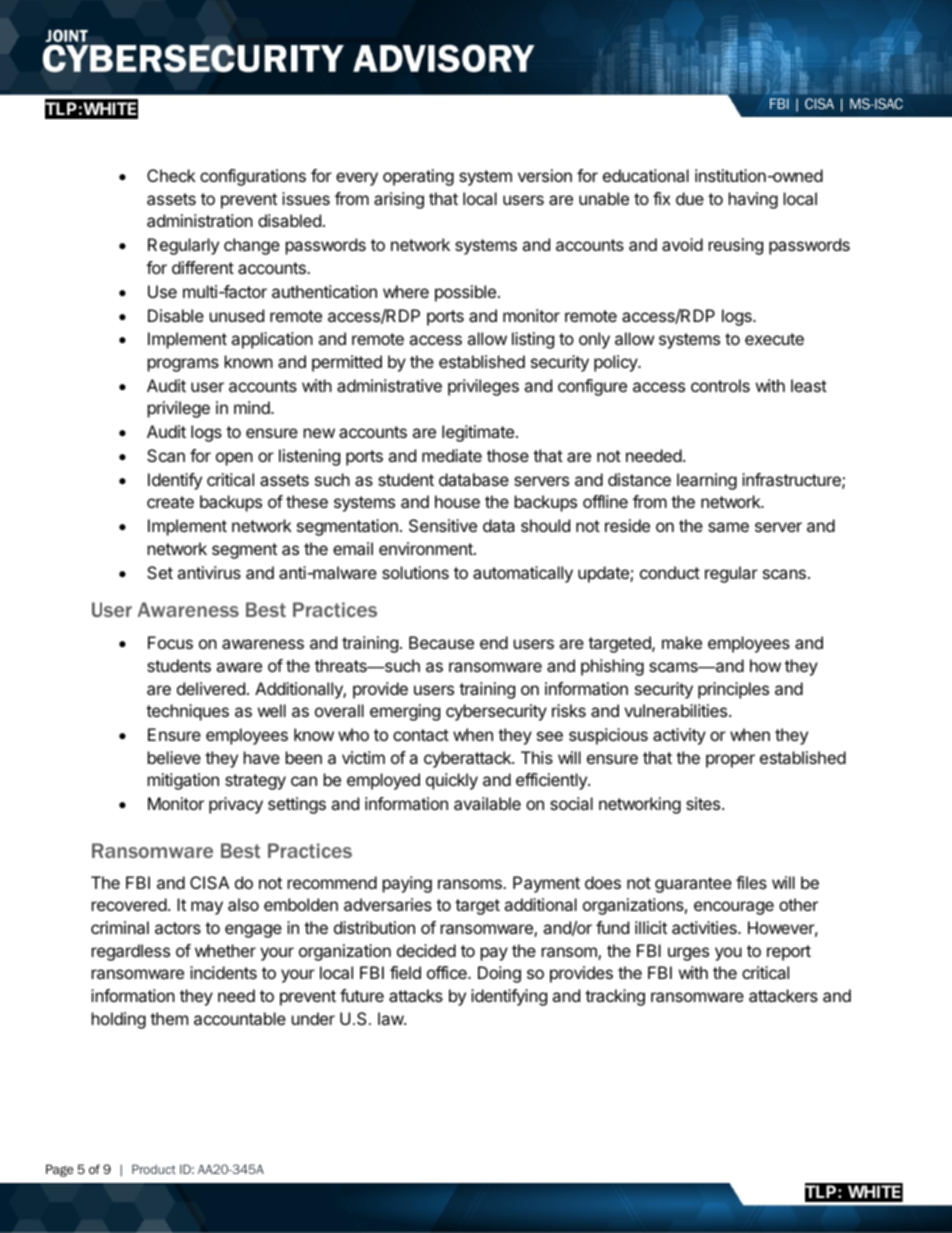 This screenshot has width=952, height=1233. I want to click on paying, so click(407, 884).
